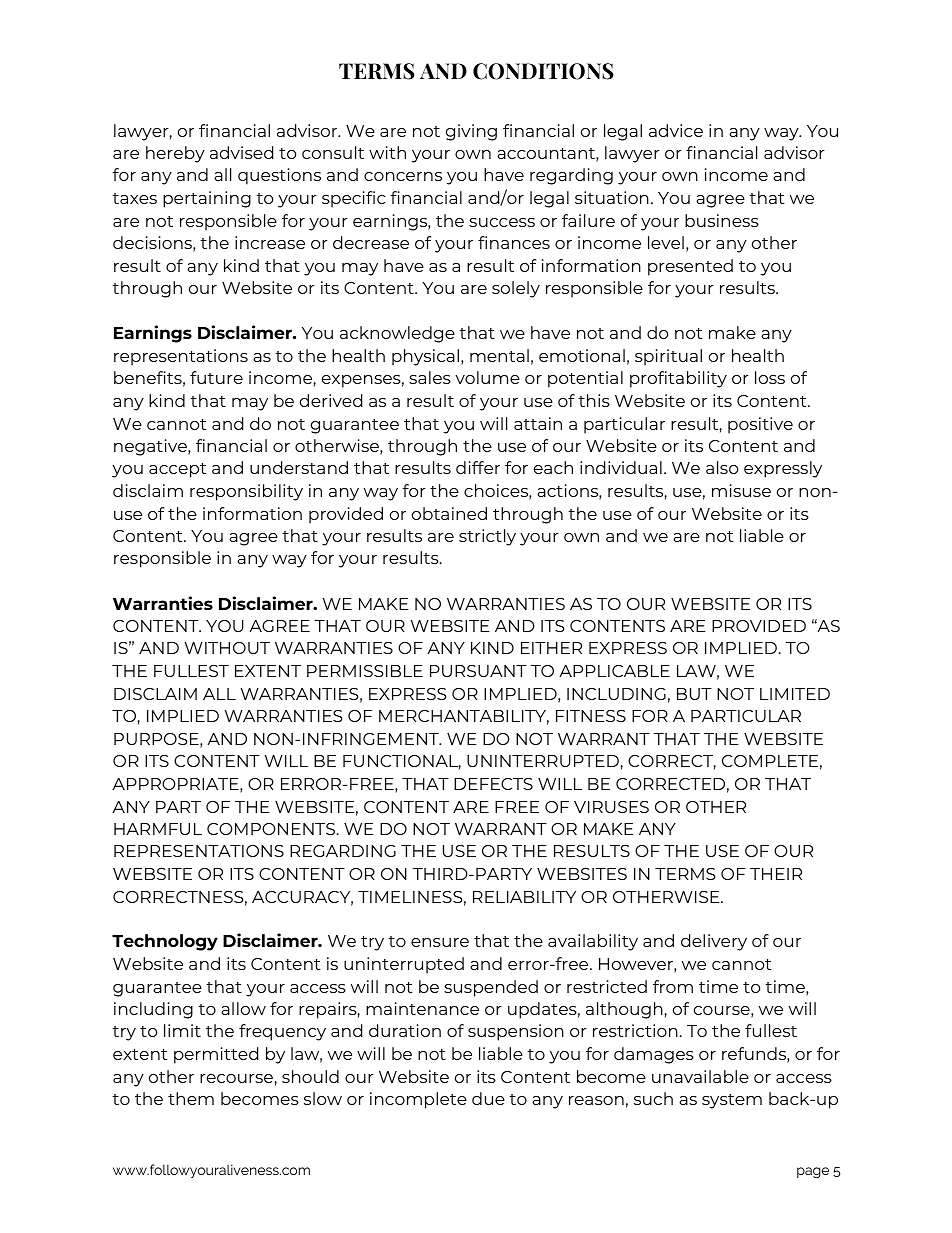 This page has width=952, height=1233. What do you see at coordinates (493, 784) in the page?
I see `DEFECTS` at bounding box center [493, 784].
